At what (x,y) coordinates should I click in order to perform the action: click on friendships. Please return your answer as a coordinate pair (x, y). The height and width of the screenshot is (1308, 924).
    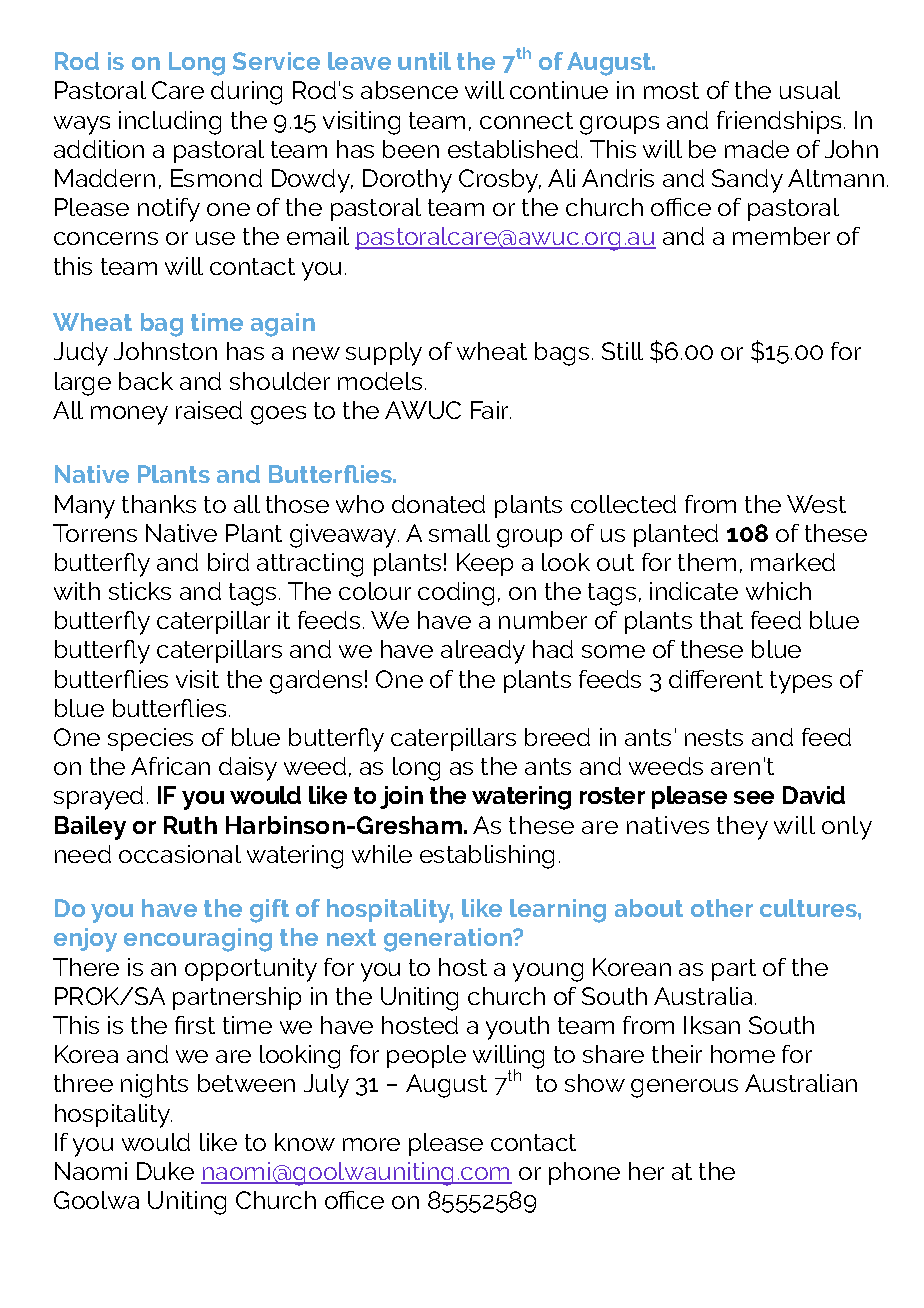
    Looking at the image, I should click on (779, 122).
